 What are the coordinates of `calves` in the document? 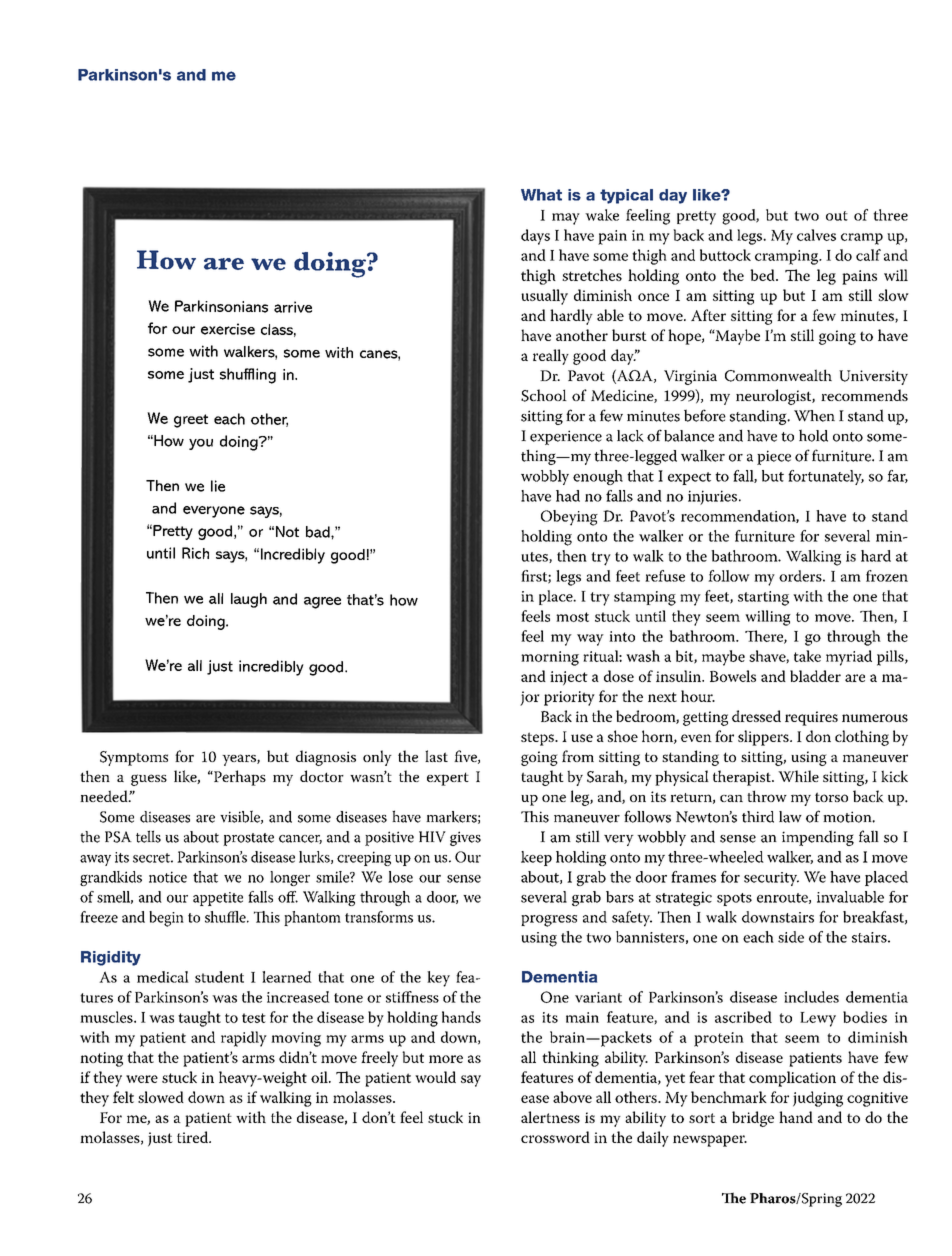 It's located at (816, 235).
